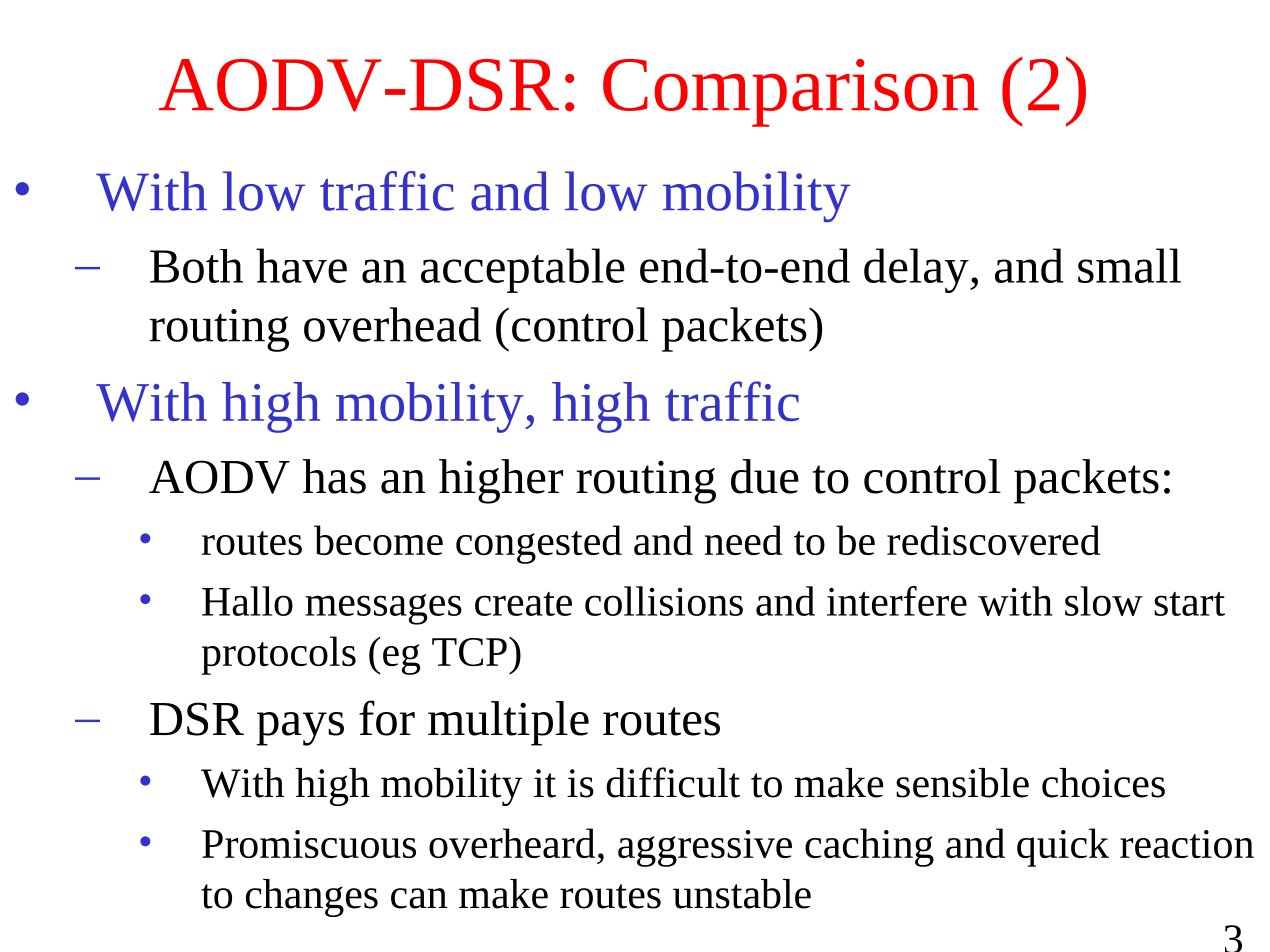  What do you see at coordinates (705, 848) in the screenshot?
I see `aggressive` at bounding box center [705, 848].
